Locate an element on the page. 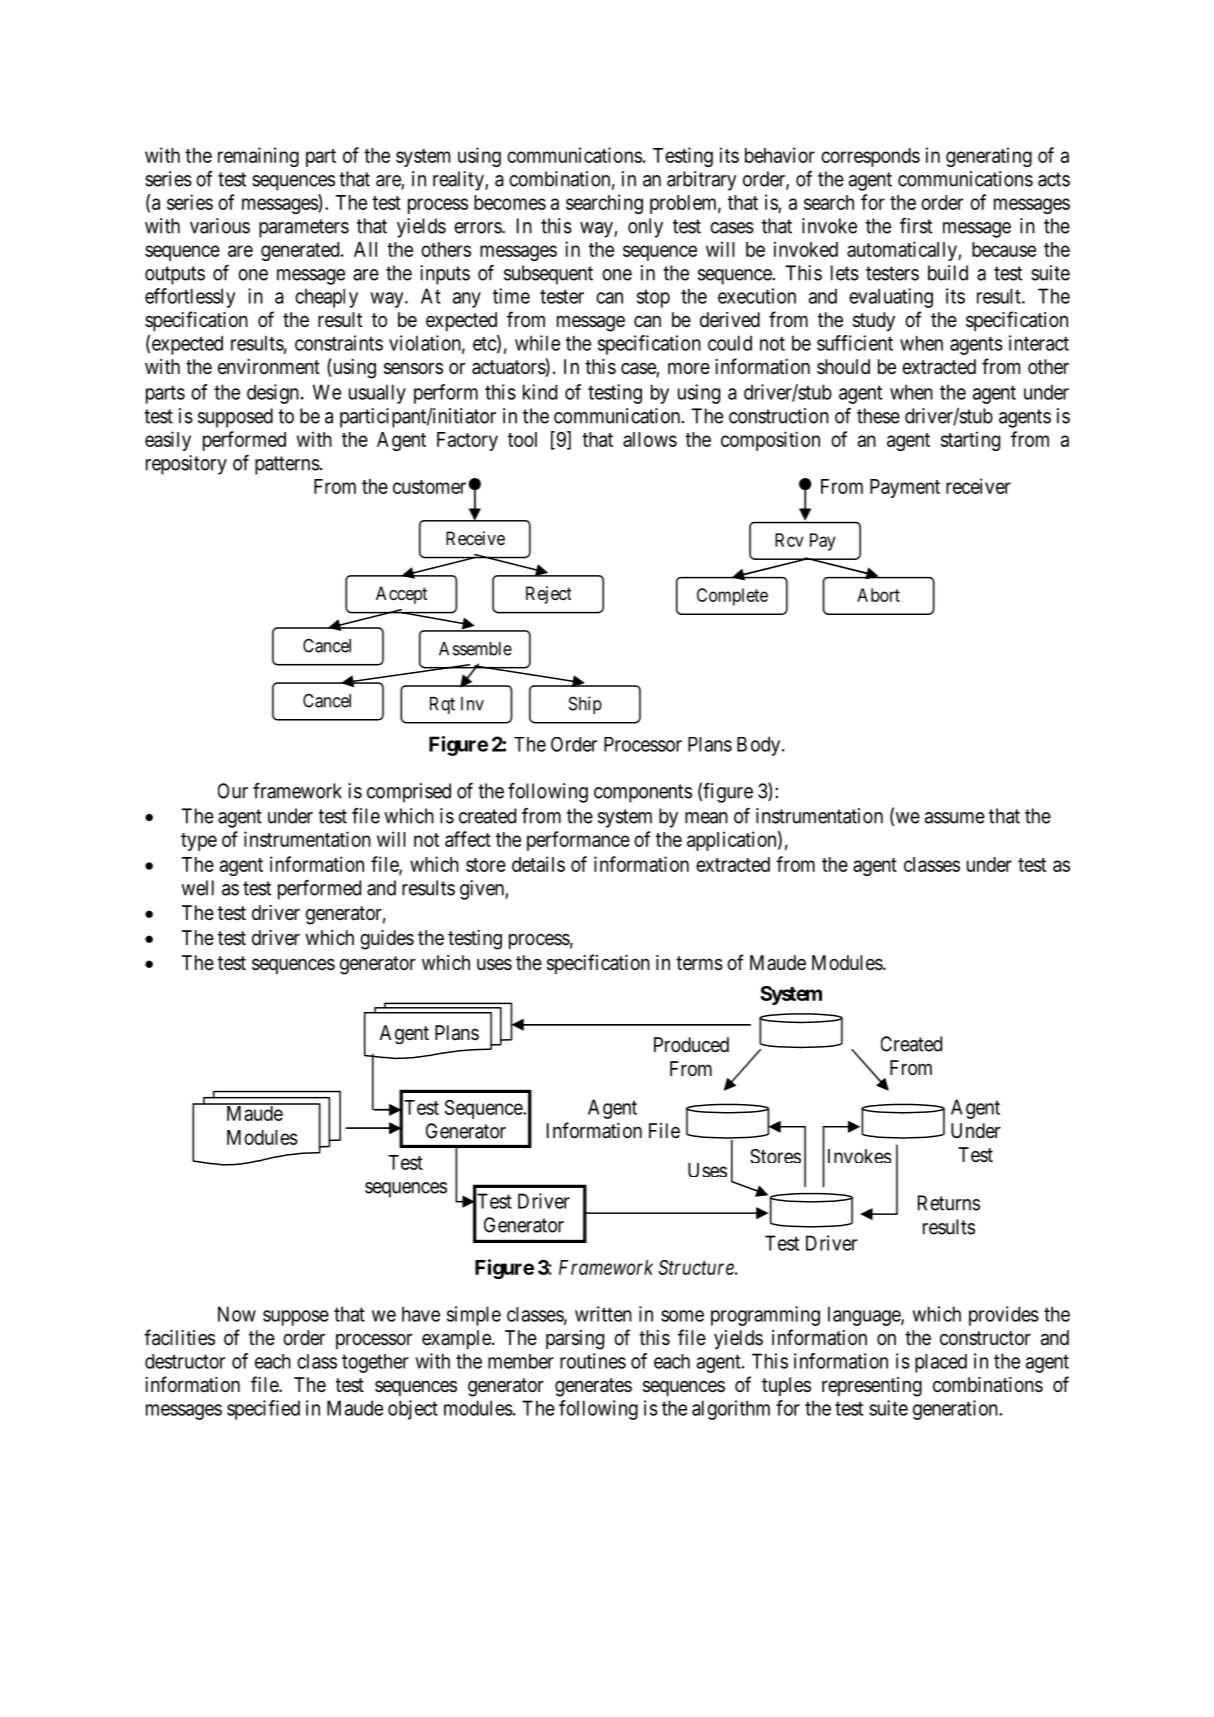  specified is located at coordinates (263, 1410).
